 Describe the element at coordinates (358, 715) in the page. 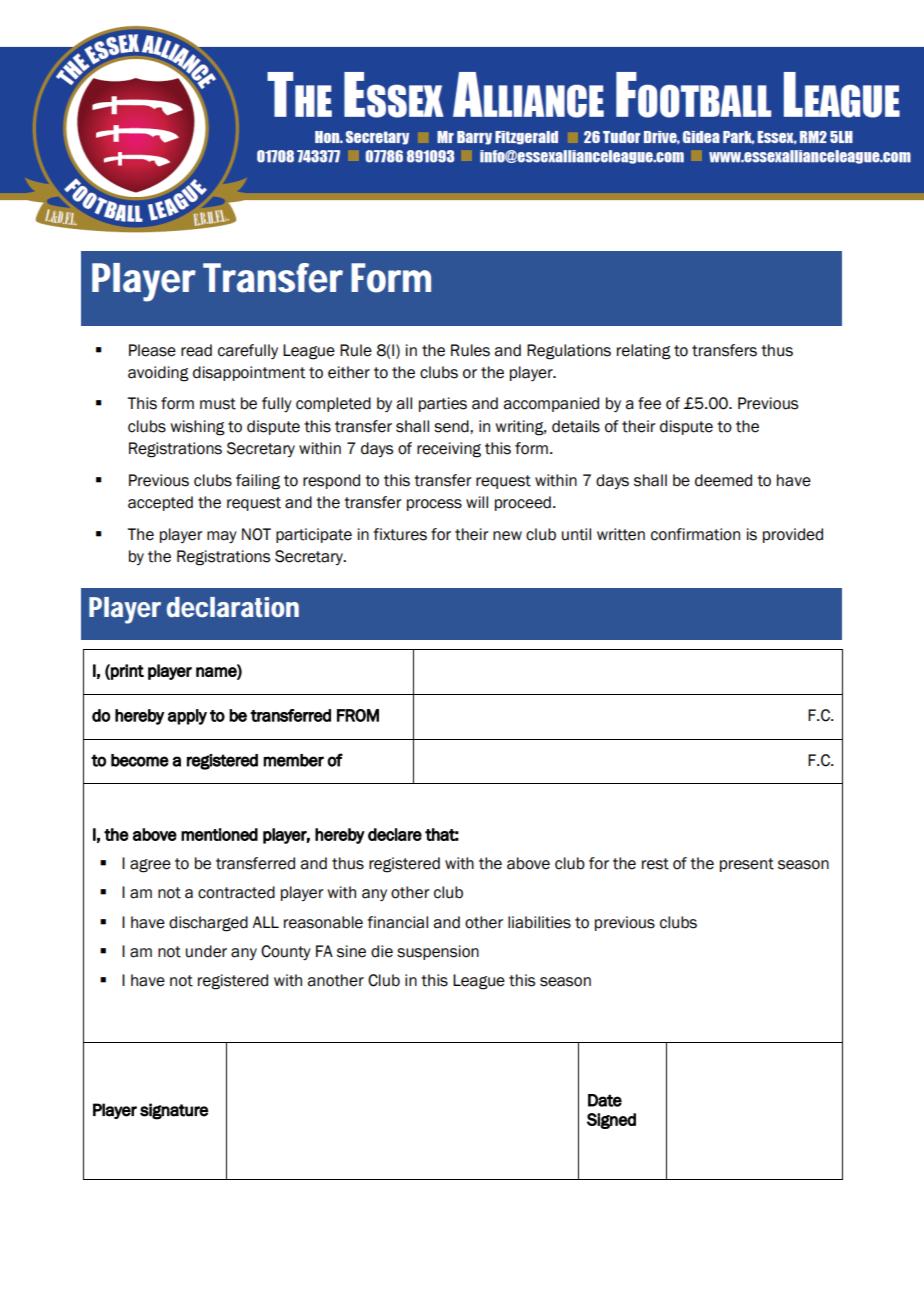

I see `FROM` at that location.
